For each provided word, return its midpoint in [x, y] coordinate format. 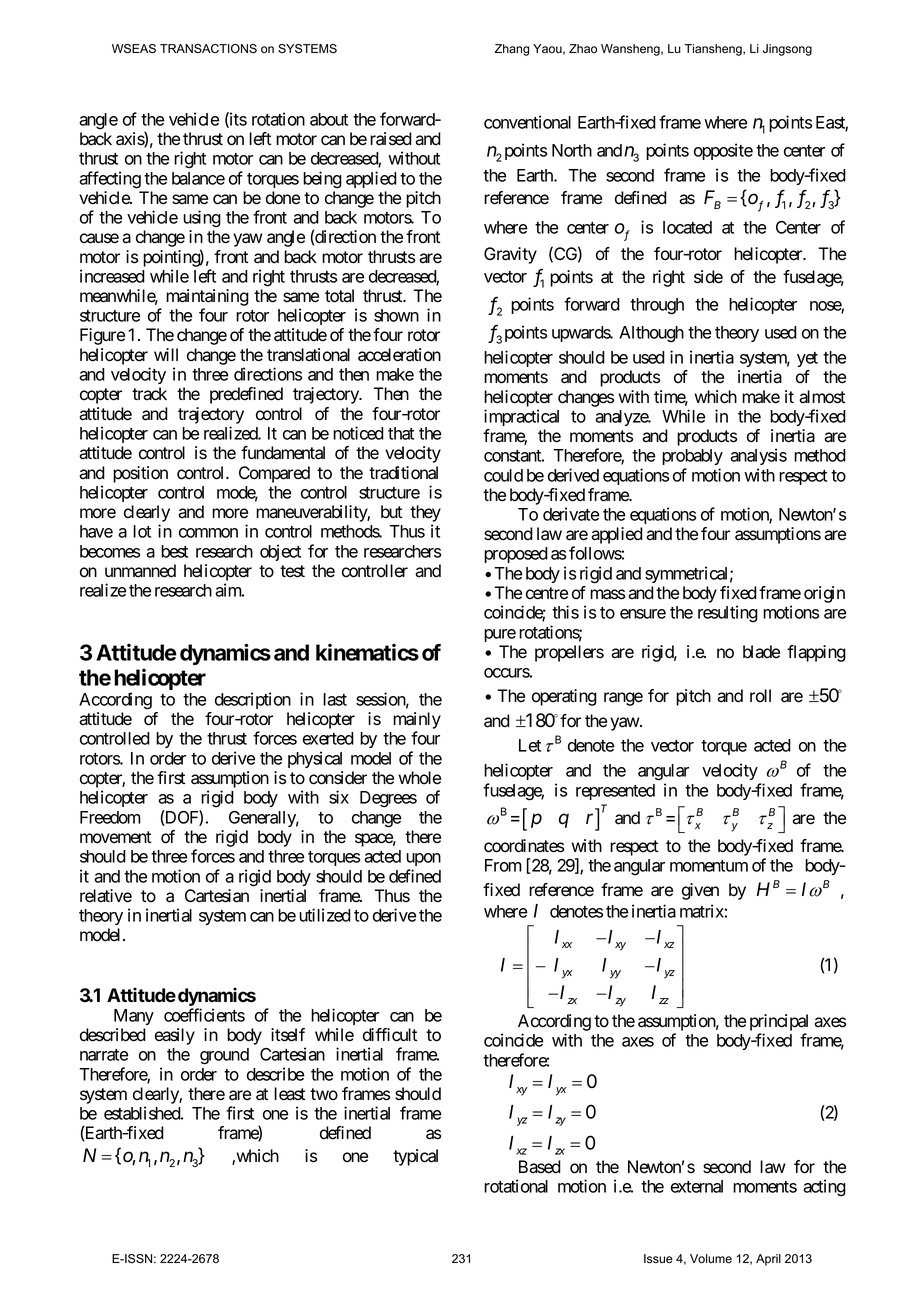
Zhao [583, 49]
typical [415, 1157]
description [253, 700]
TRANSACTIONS [208, 49]
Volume [711, 1259]
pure [500, 635]
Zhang [512, 50]
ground [224, 1056]
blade [761, 652]
